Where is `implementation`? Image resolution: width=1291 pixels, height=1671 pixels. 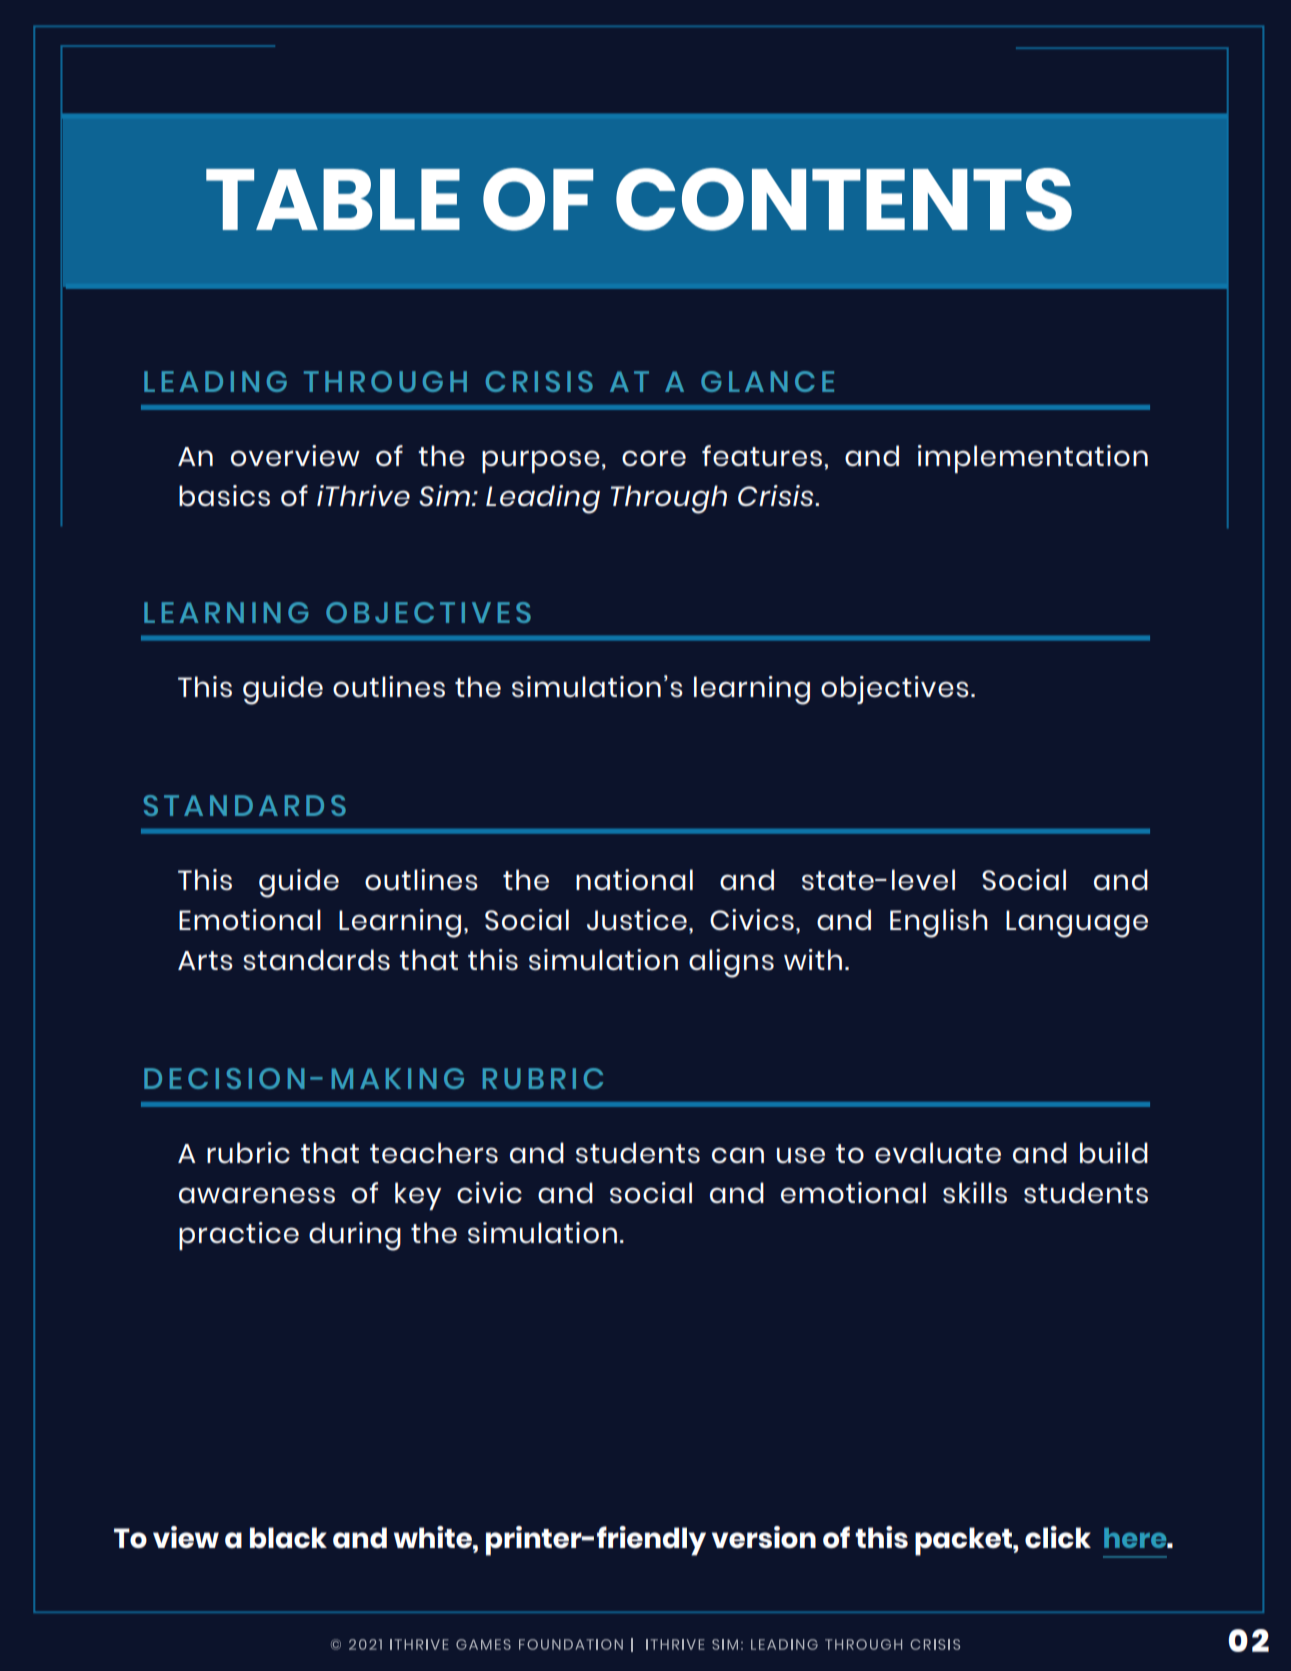
implementation is located at coordinates (1033, 459).
